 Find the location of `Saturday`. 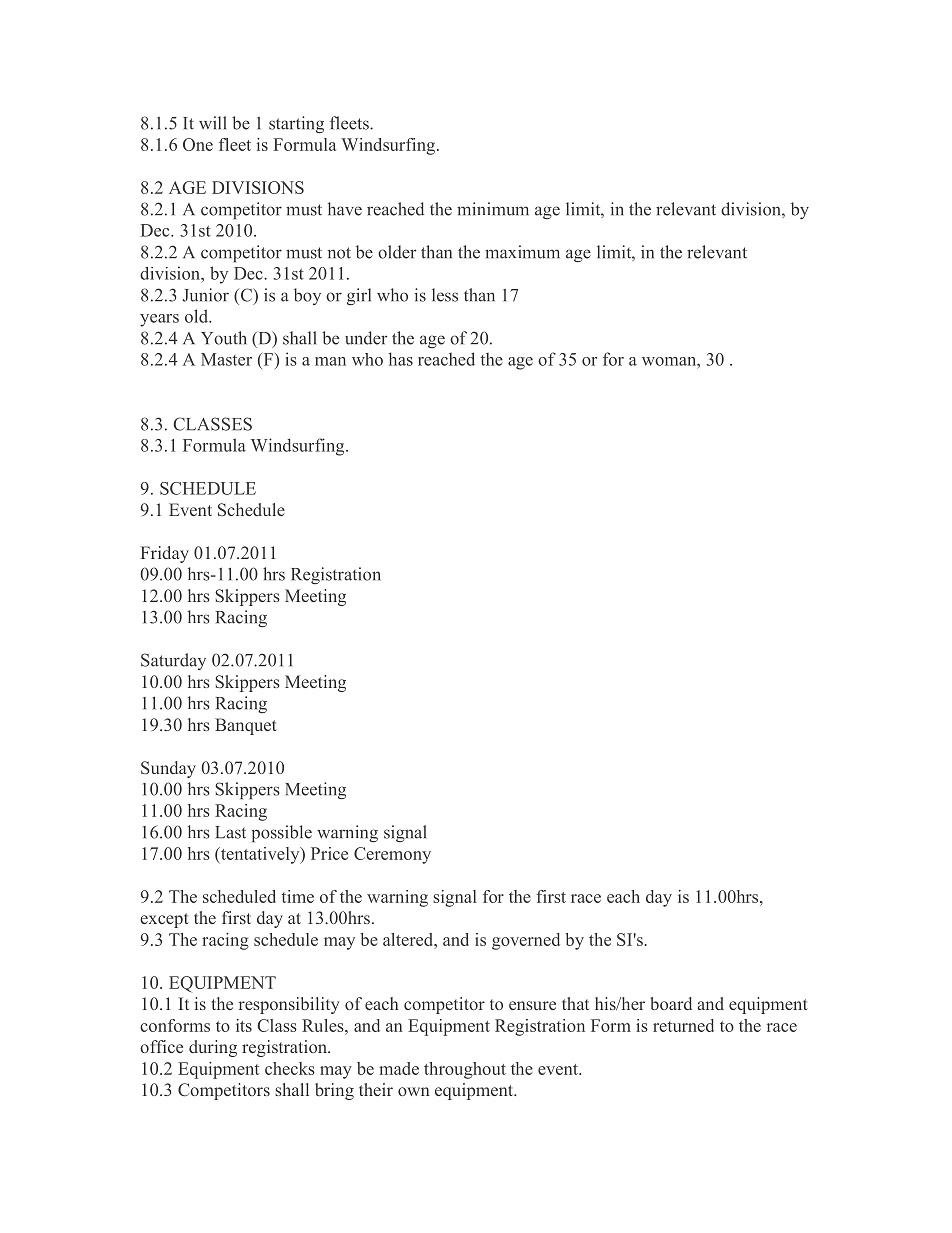

Saturday is located at coordinates (173, 661).
